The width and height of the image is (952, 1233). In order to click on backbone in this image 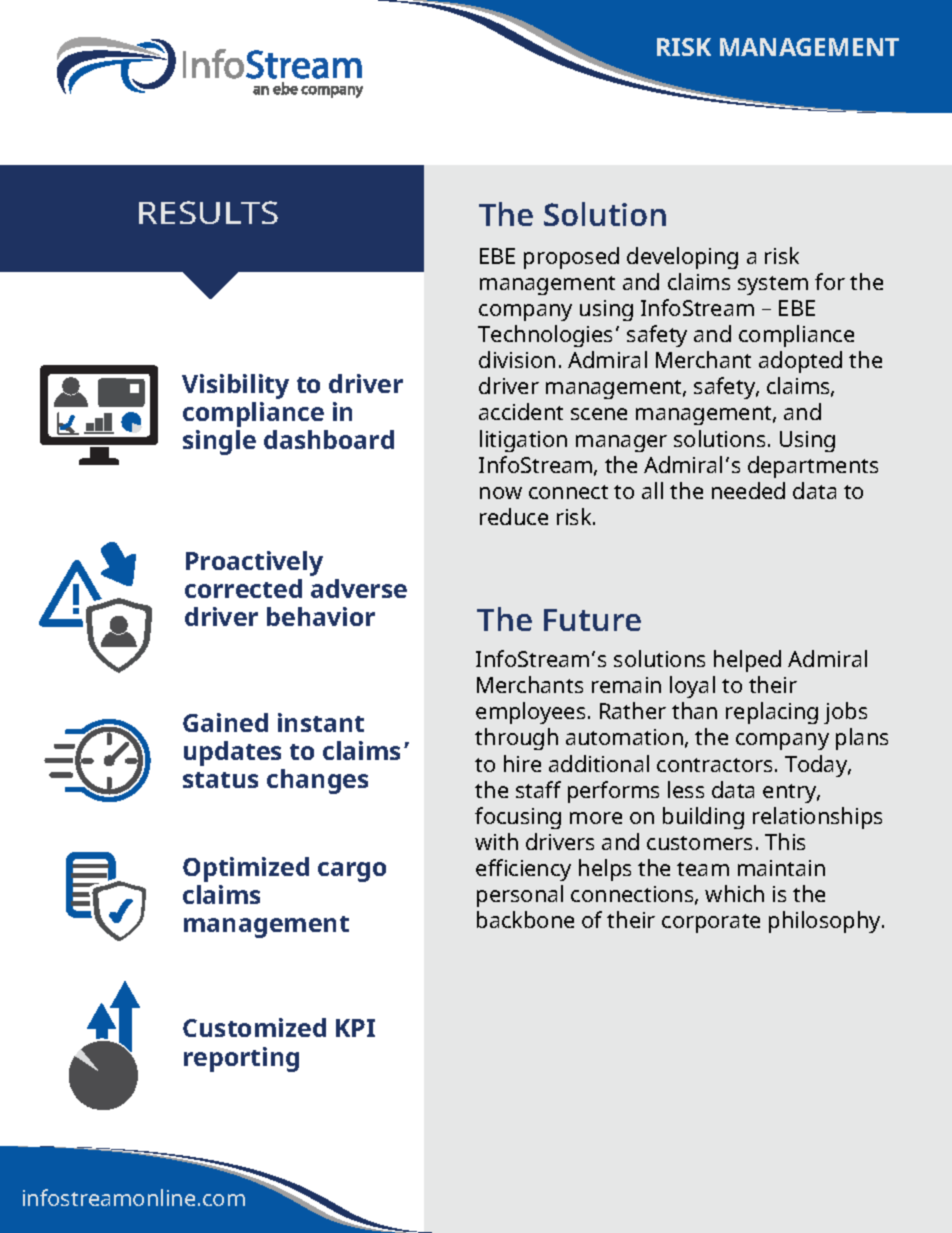, I will do `click(525, 919)`.
